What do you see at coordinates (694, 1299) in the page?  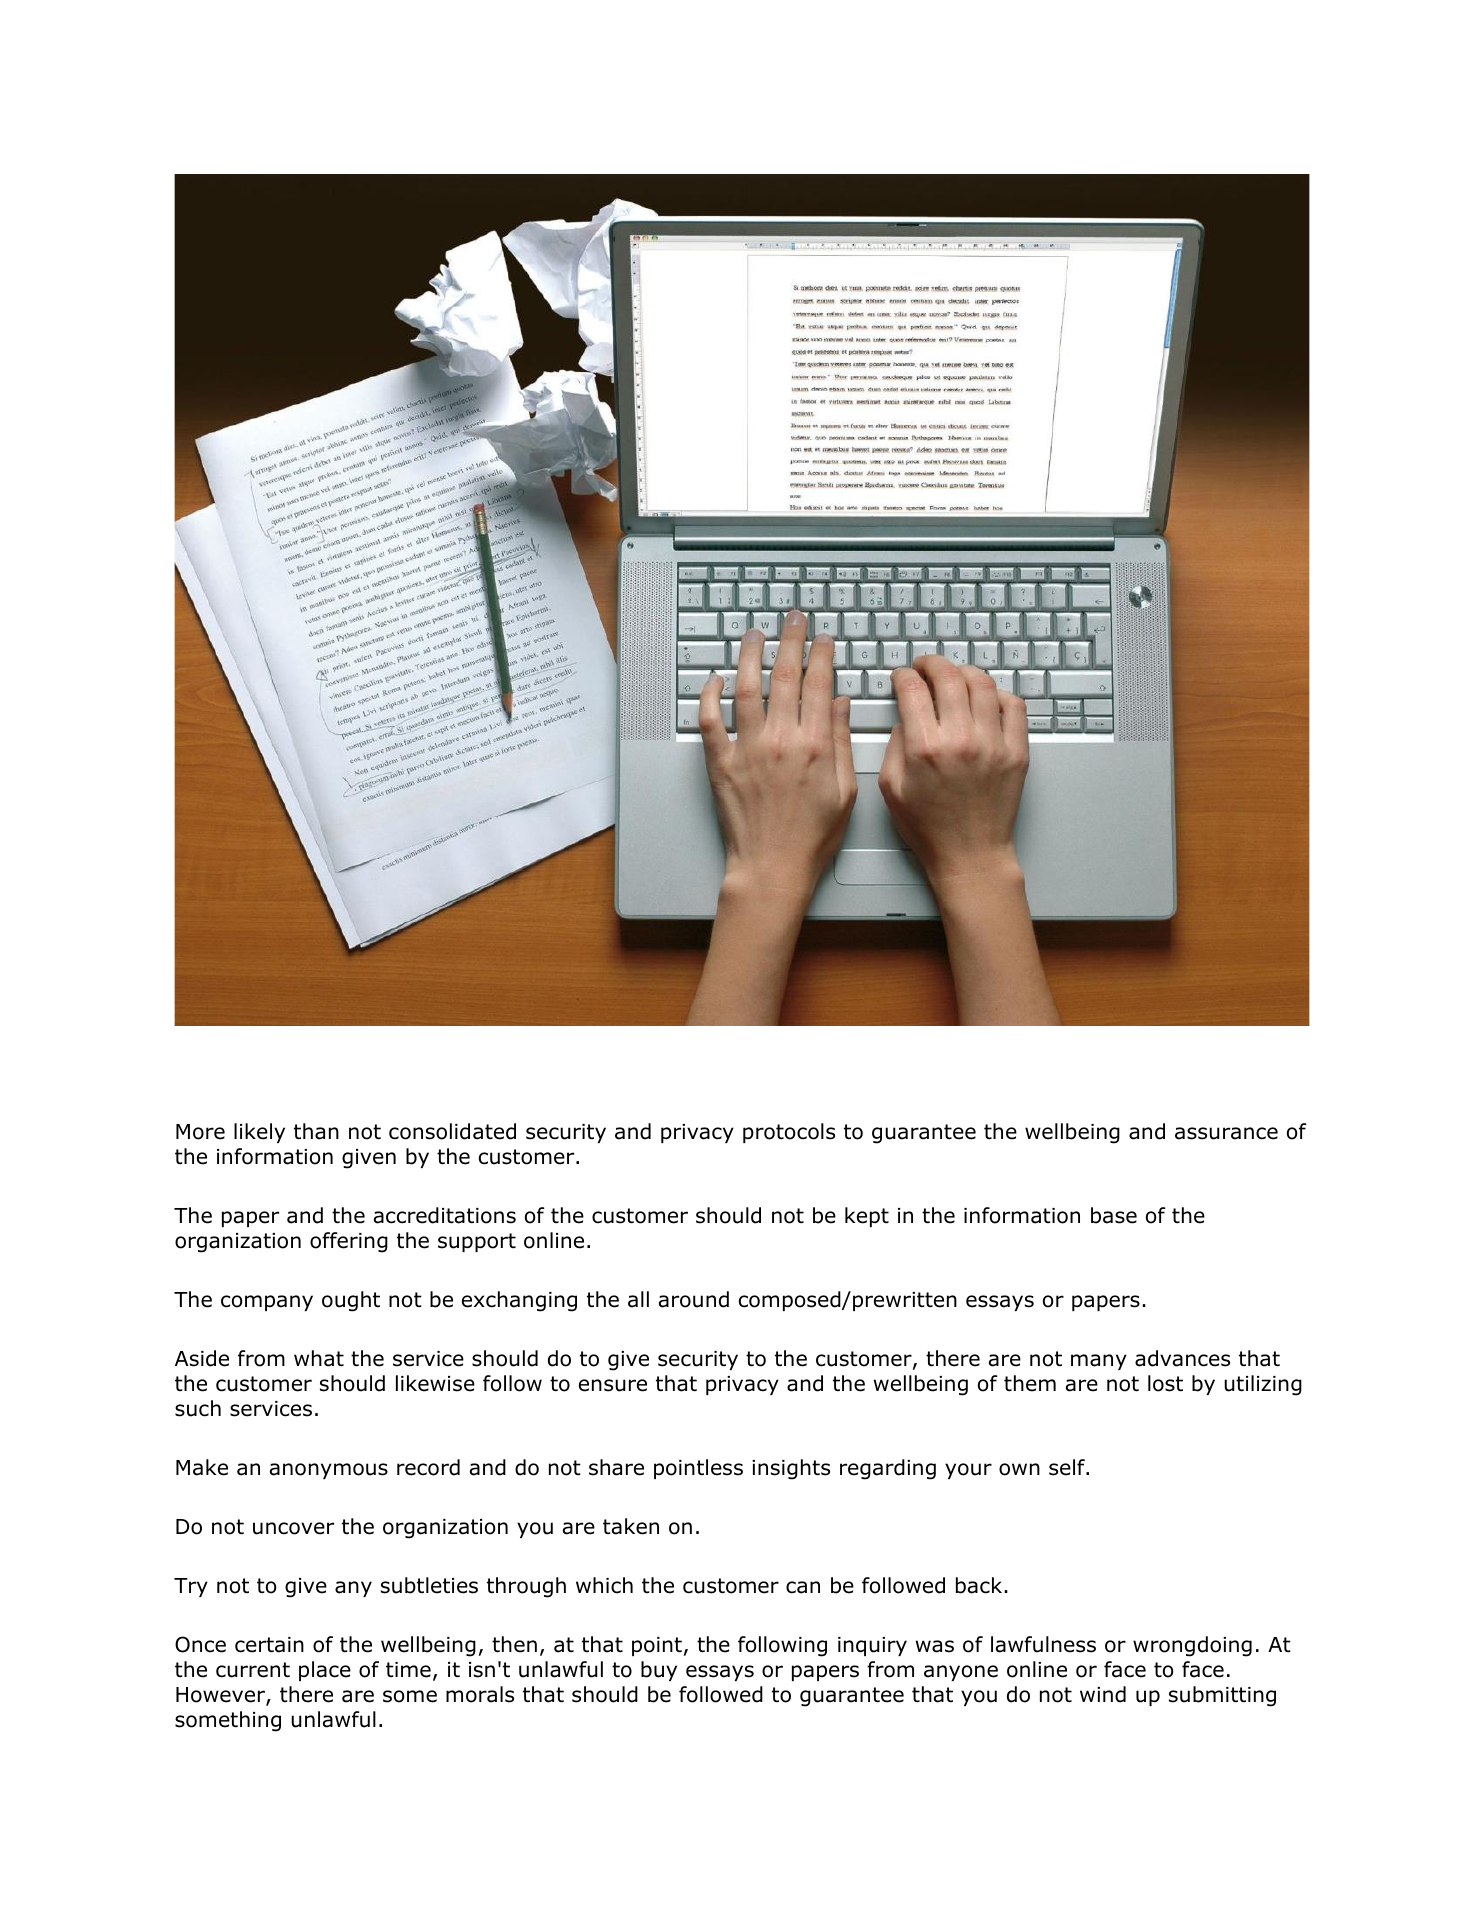 I see `around` at bounding box center [694, 1299].
